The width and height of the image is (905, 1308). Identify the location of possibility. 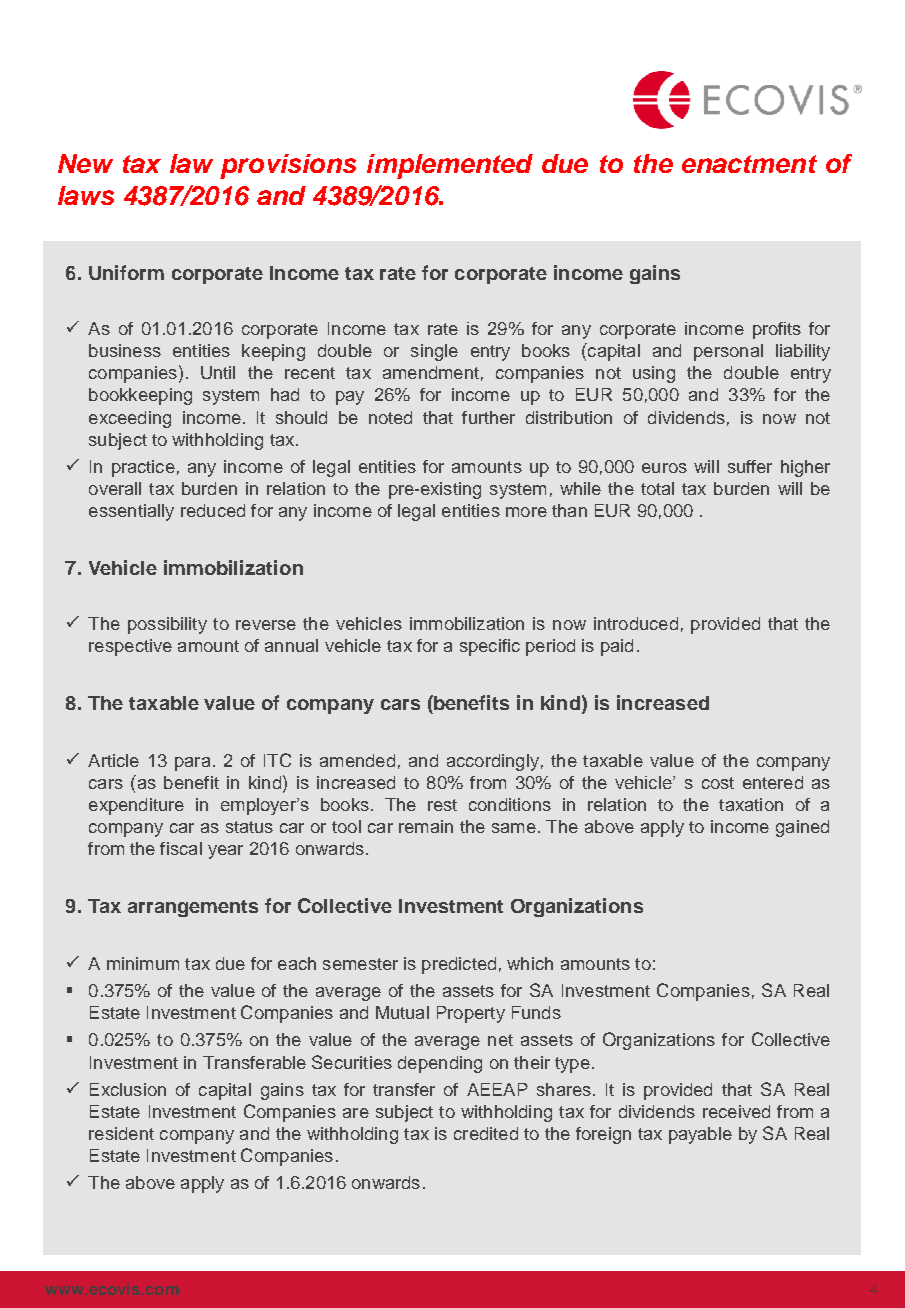
(167, 625).
